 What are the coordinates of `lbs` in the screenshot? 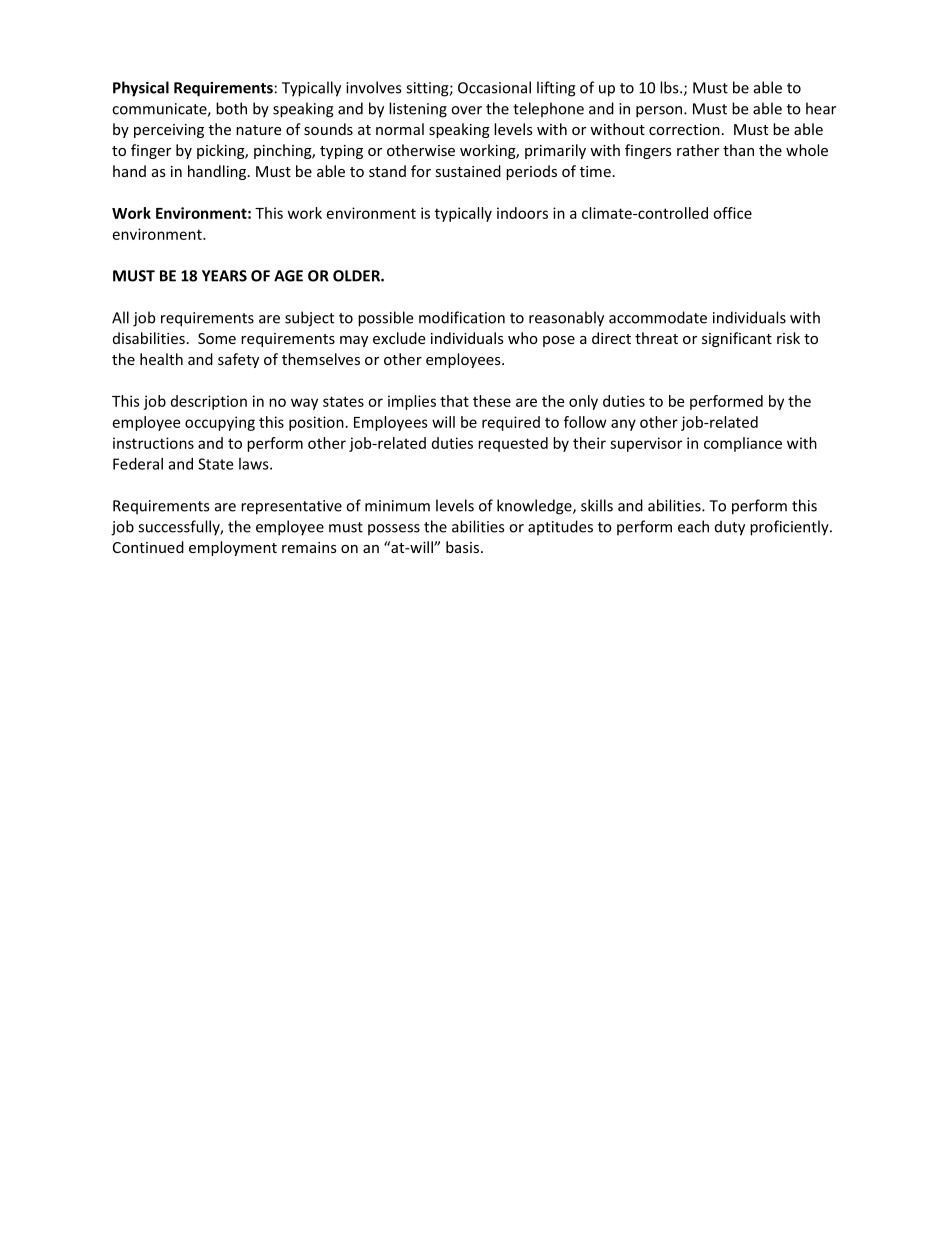 It's located at (670, 87).
